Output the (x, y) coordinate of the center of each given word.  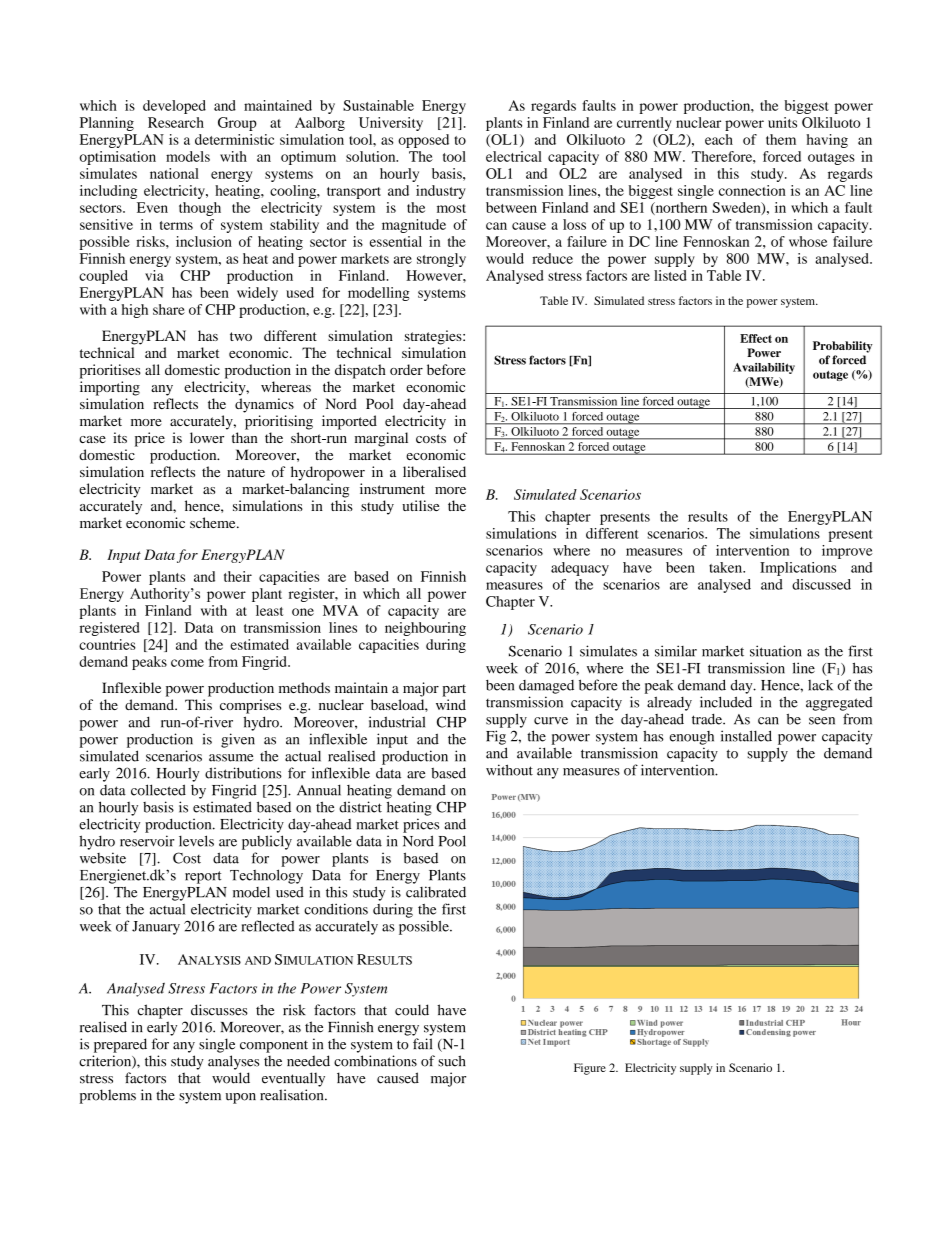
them (781, 139)
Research (176, 122)
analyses (233, 1062)
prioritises (110, 371)
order (406, 369)
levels (196, 841)
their (238, 576)
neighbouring (425, 629)
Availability (764, 368)
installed (746, 736)
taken (726, 567)
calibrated (436, 892)
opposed (423, 141)
